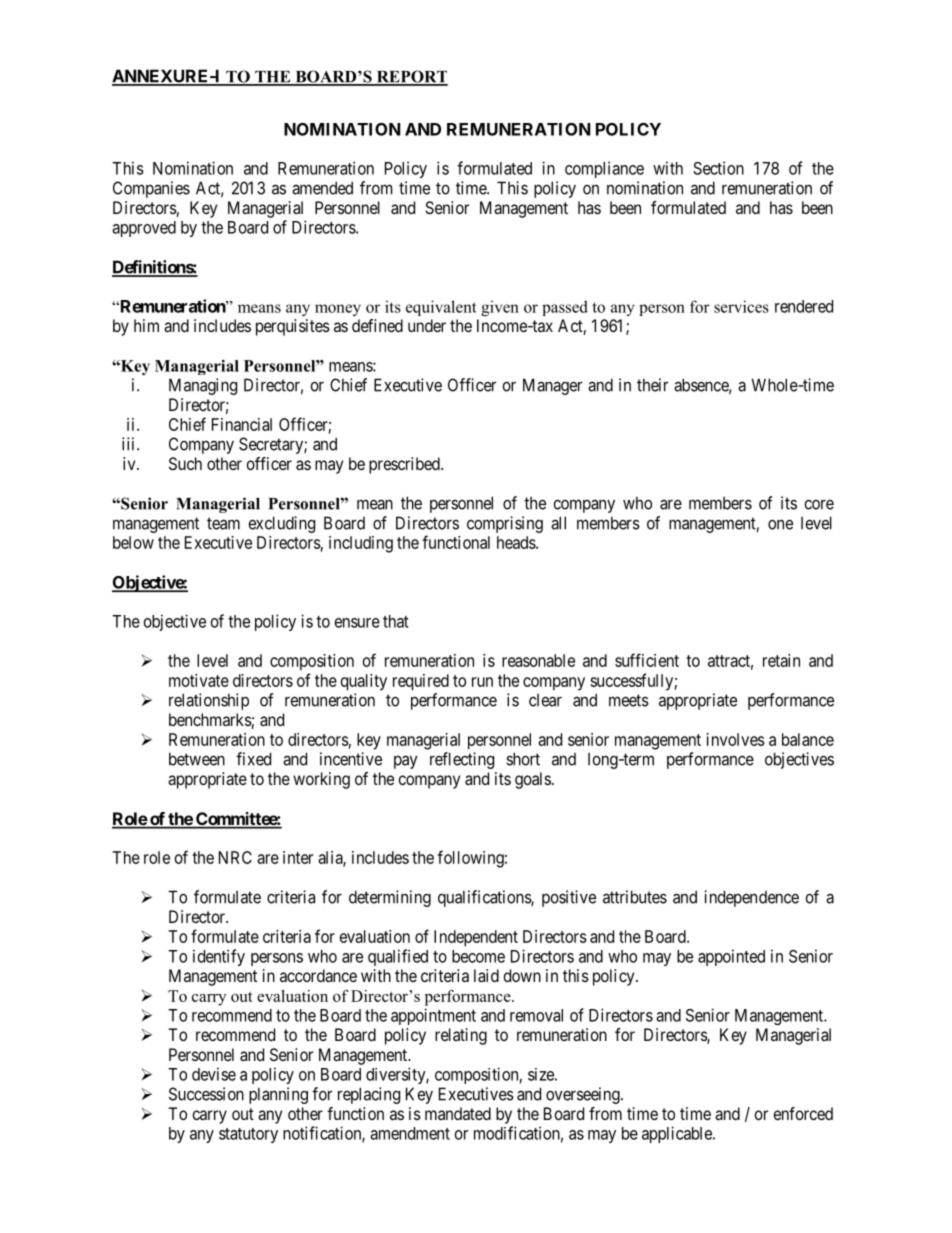 This document has width=952, height=1233. Describe the element at coordinates (718, 168) in the document. I see `Section` at that location.
